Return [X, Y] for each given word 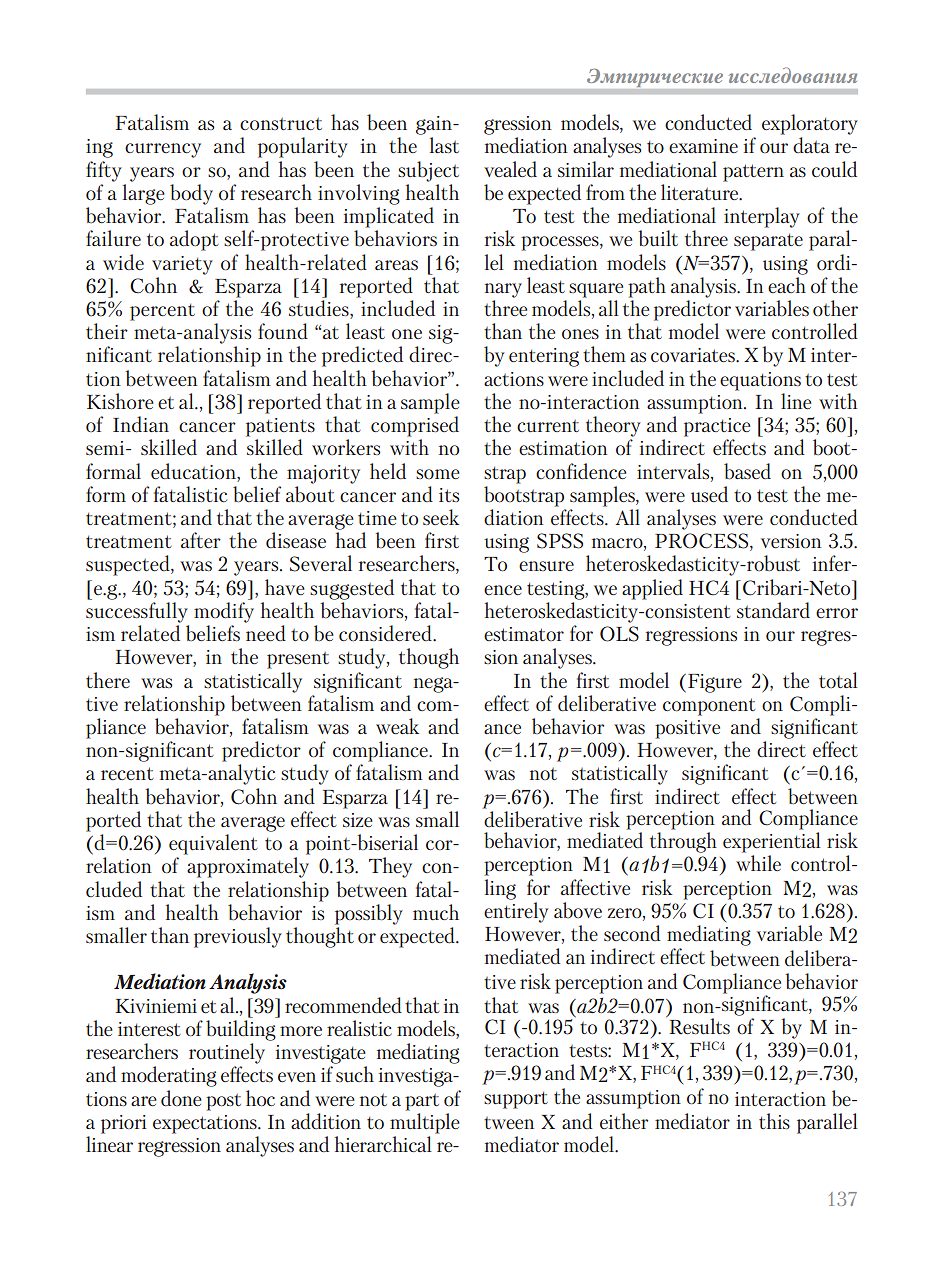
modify [224, 612]
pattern [753, 173]
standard [773, 610]
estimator [524, 634]
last [444, 145]
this [774, 1121]
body [191, 194]
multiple [425, 1123]
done [181, 1098]
